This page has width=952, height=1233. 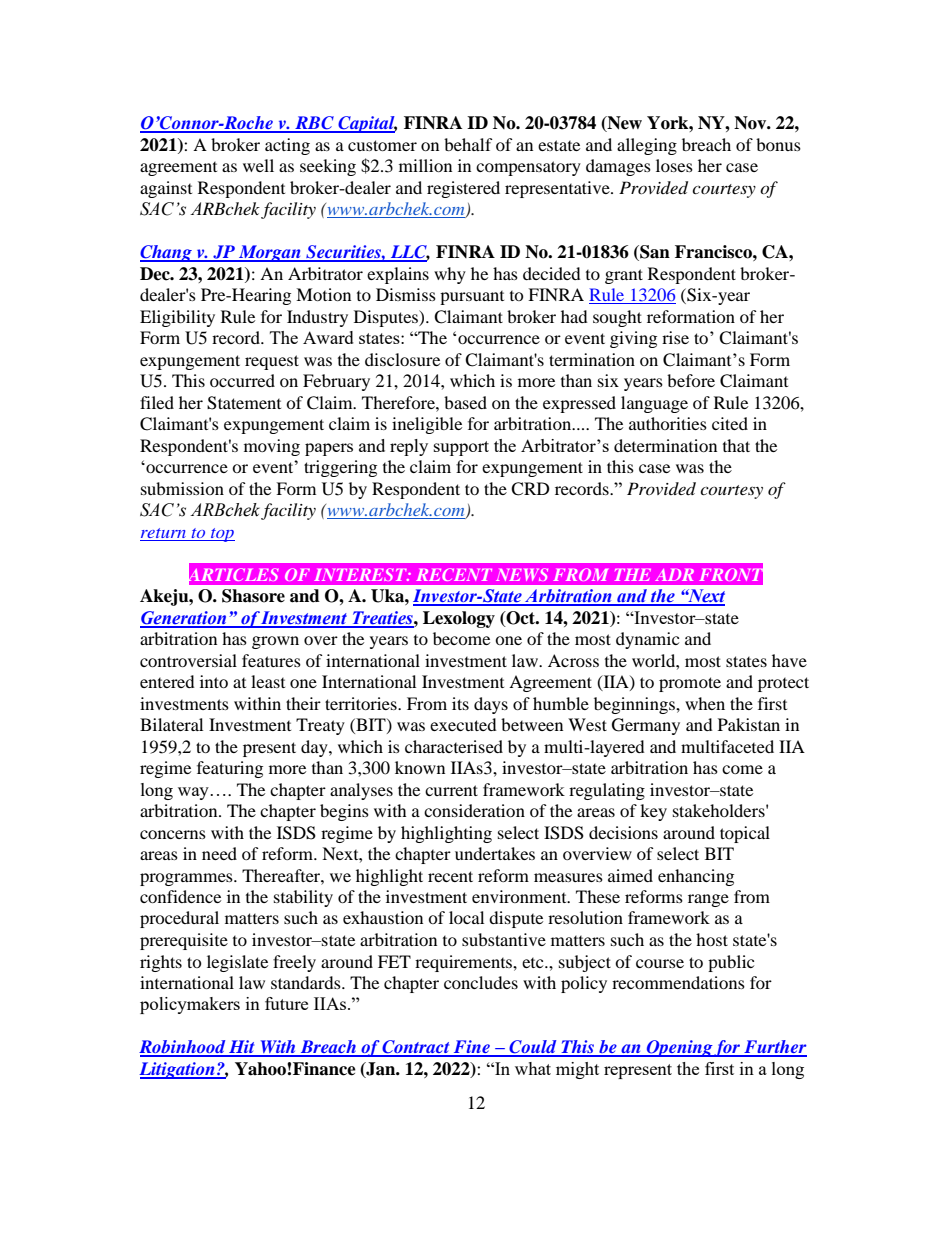 What do you see at coordinates (182, 488) in the page?
I see `submission` at bounding box center [182, 488].
